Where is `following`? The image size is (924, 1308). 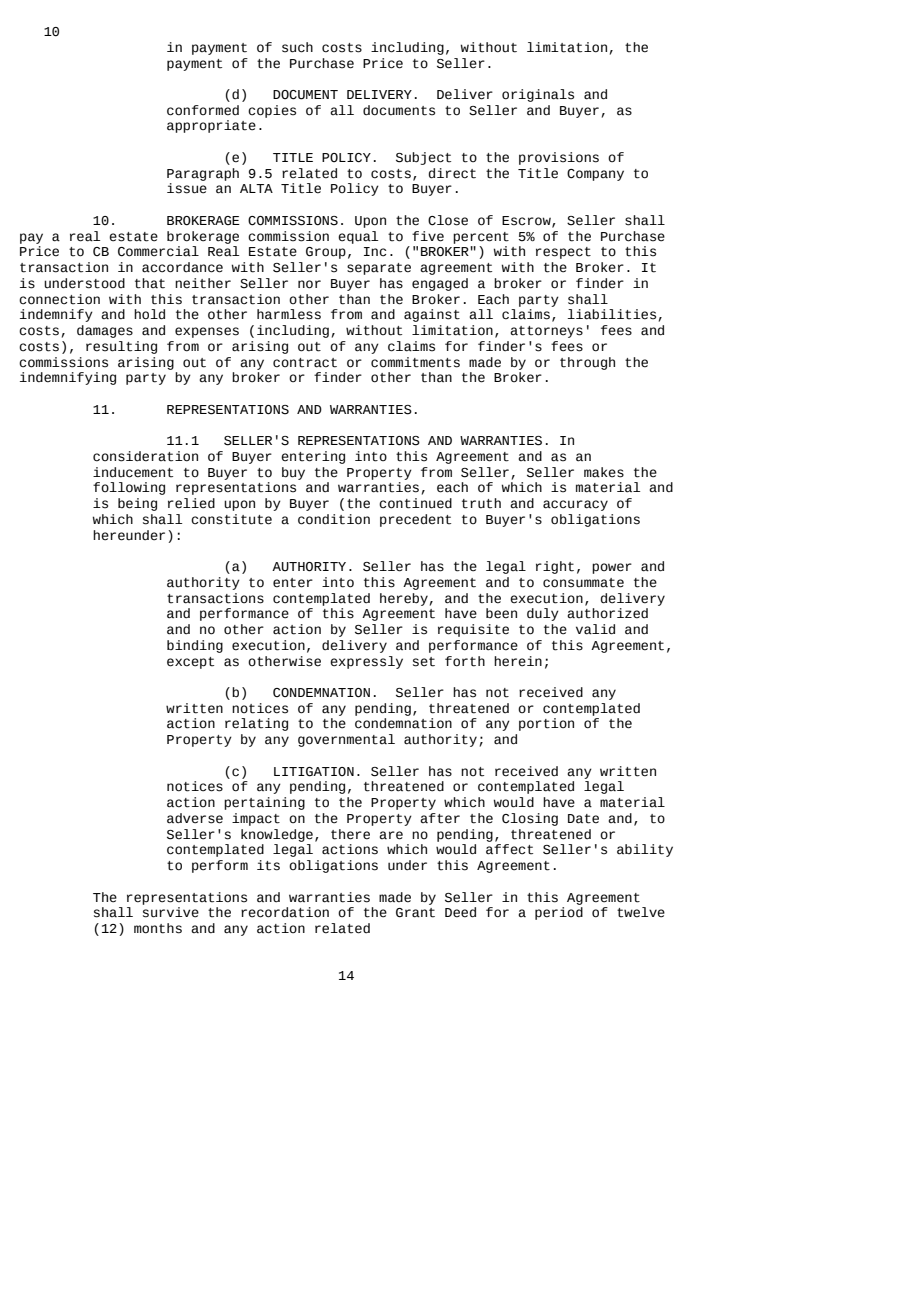 following is located at coordinates (129, 488).
